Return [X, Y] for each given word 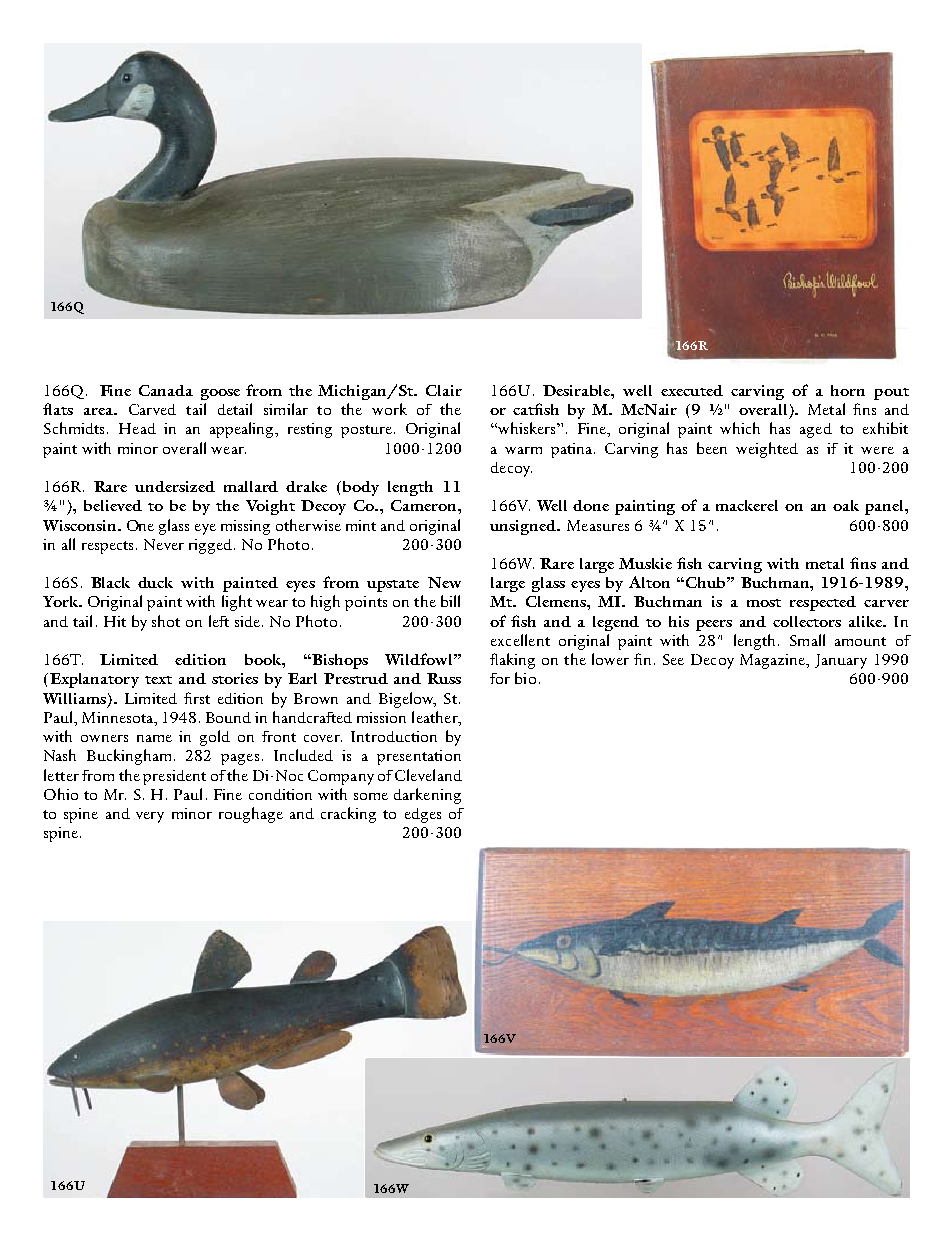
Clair [444, 390]
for [500, 678]
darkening [427, 796]
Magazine [773, 661]
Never [164, 544]
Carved [152, 409]
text [158, 680]
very [150, 817]
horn [848, 390]
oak [846, 505]
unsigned [524, 527]
